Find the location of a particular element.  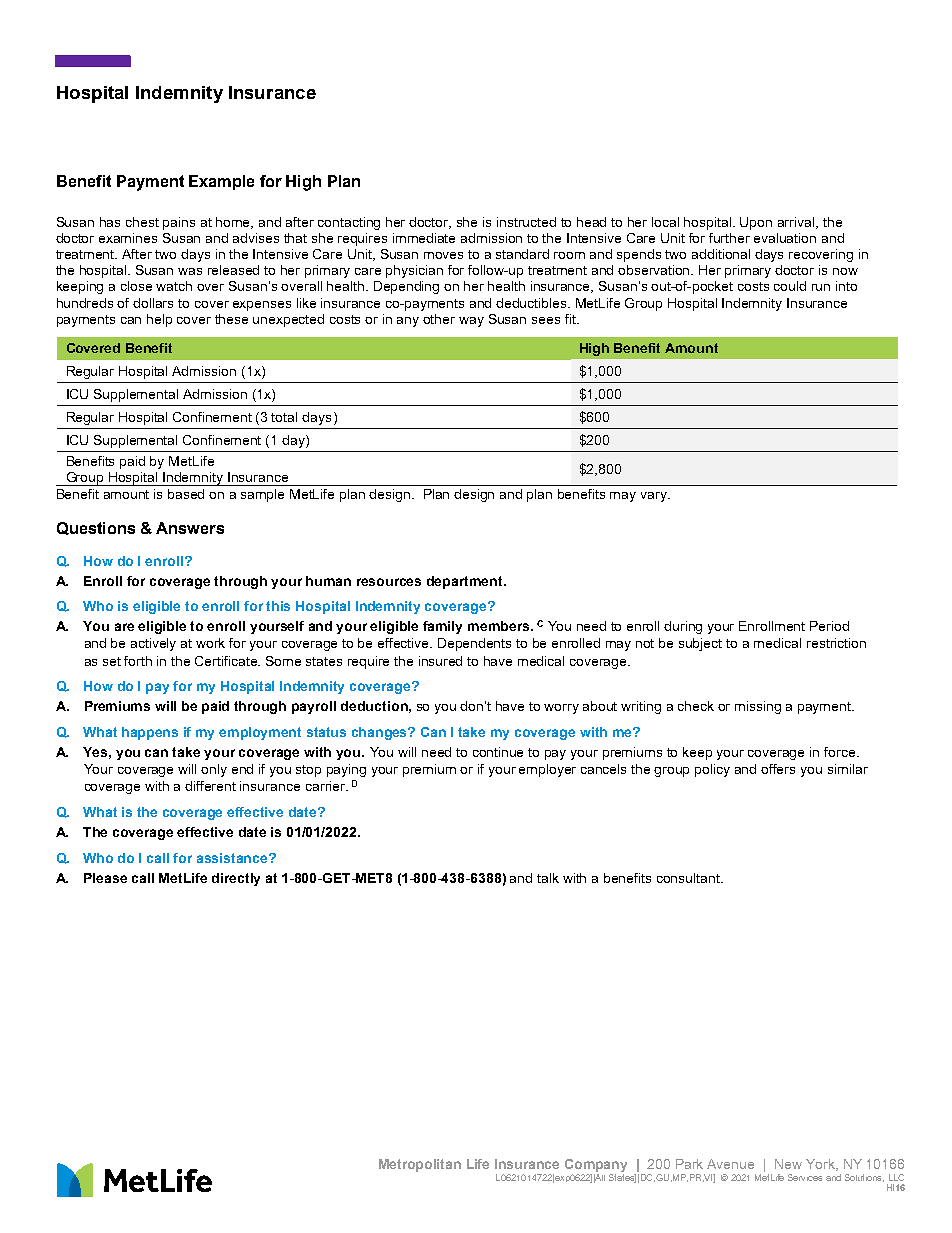

instructed is located at coordinates (526, 222).
